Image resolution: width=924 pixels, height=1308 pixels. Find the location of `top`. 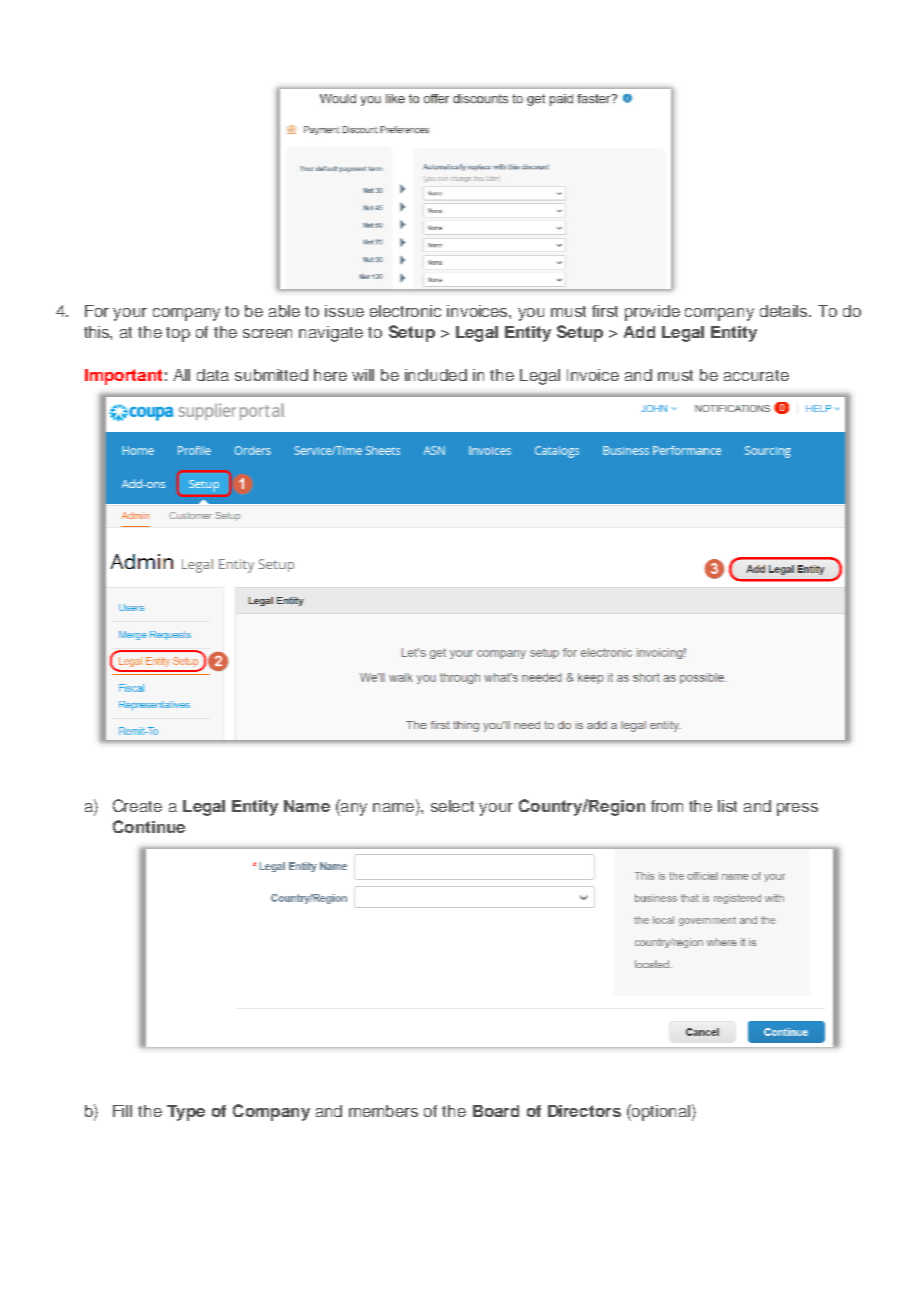

top is located at coordinates (178, 334).
